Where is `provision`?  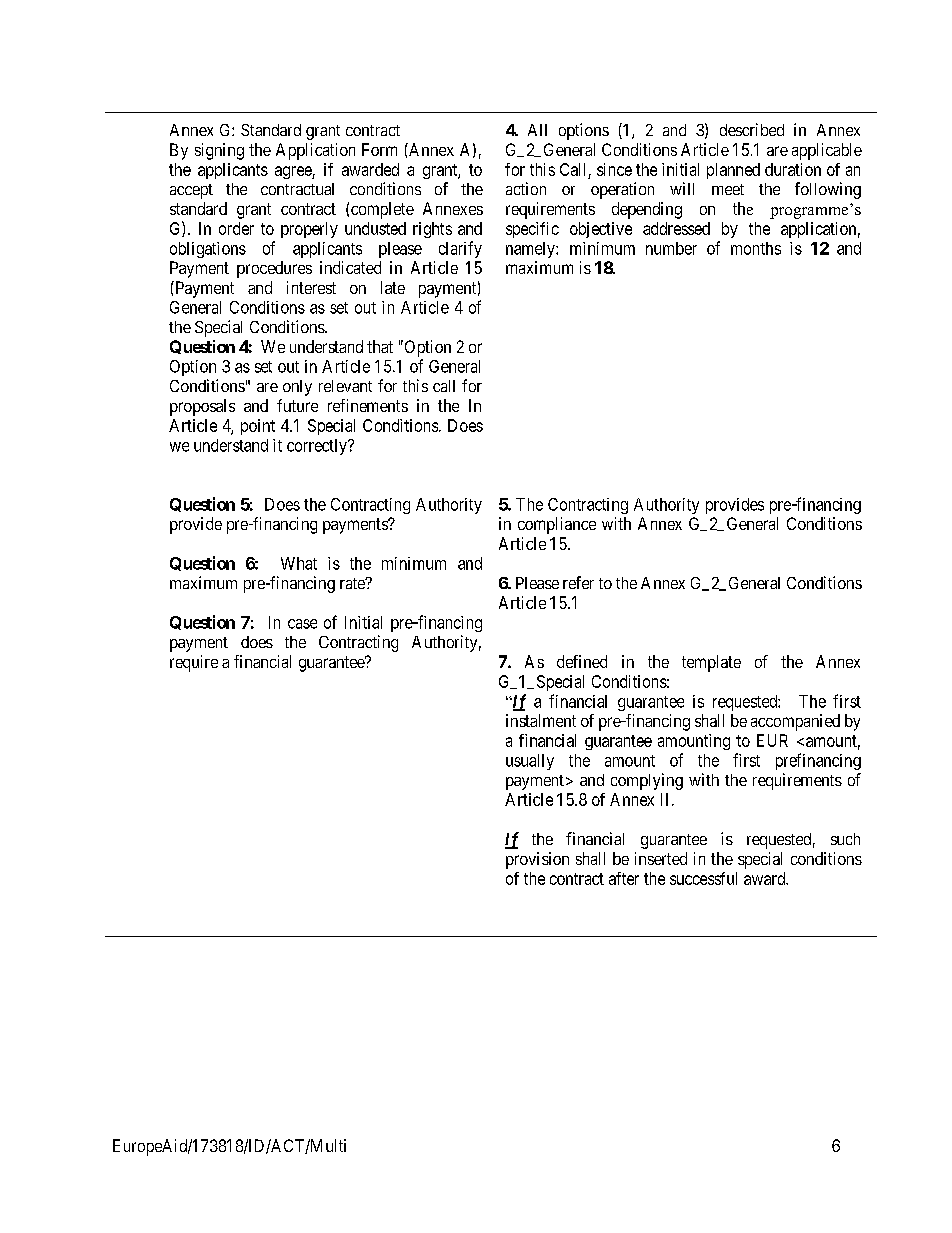
provision is located at coordinates (537, 860).
